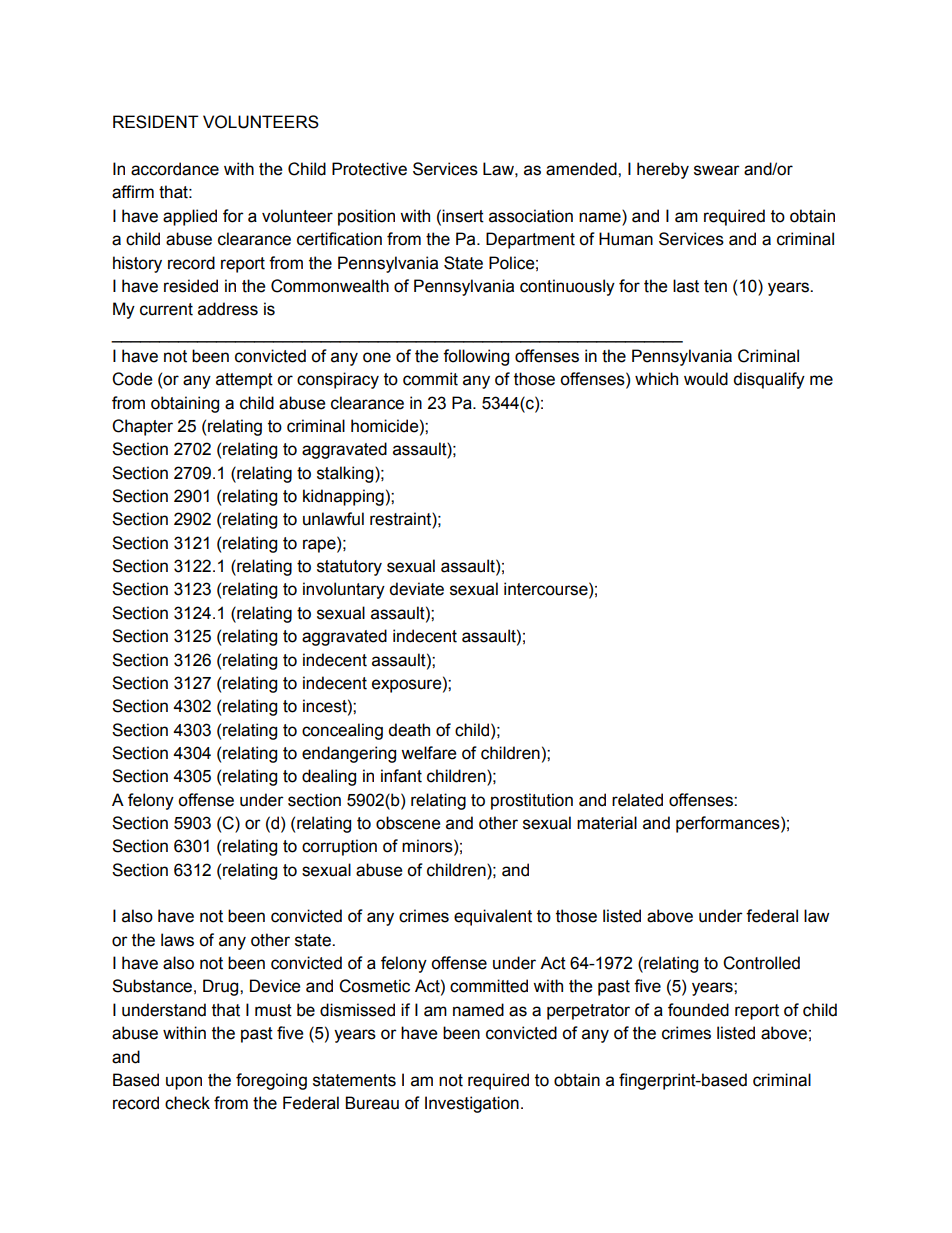  What do you see at coordinates (142, 427) in the page?
I see `Chapter` at bounding box center [142, 427].
